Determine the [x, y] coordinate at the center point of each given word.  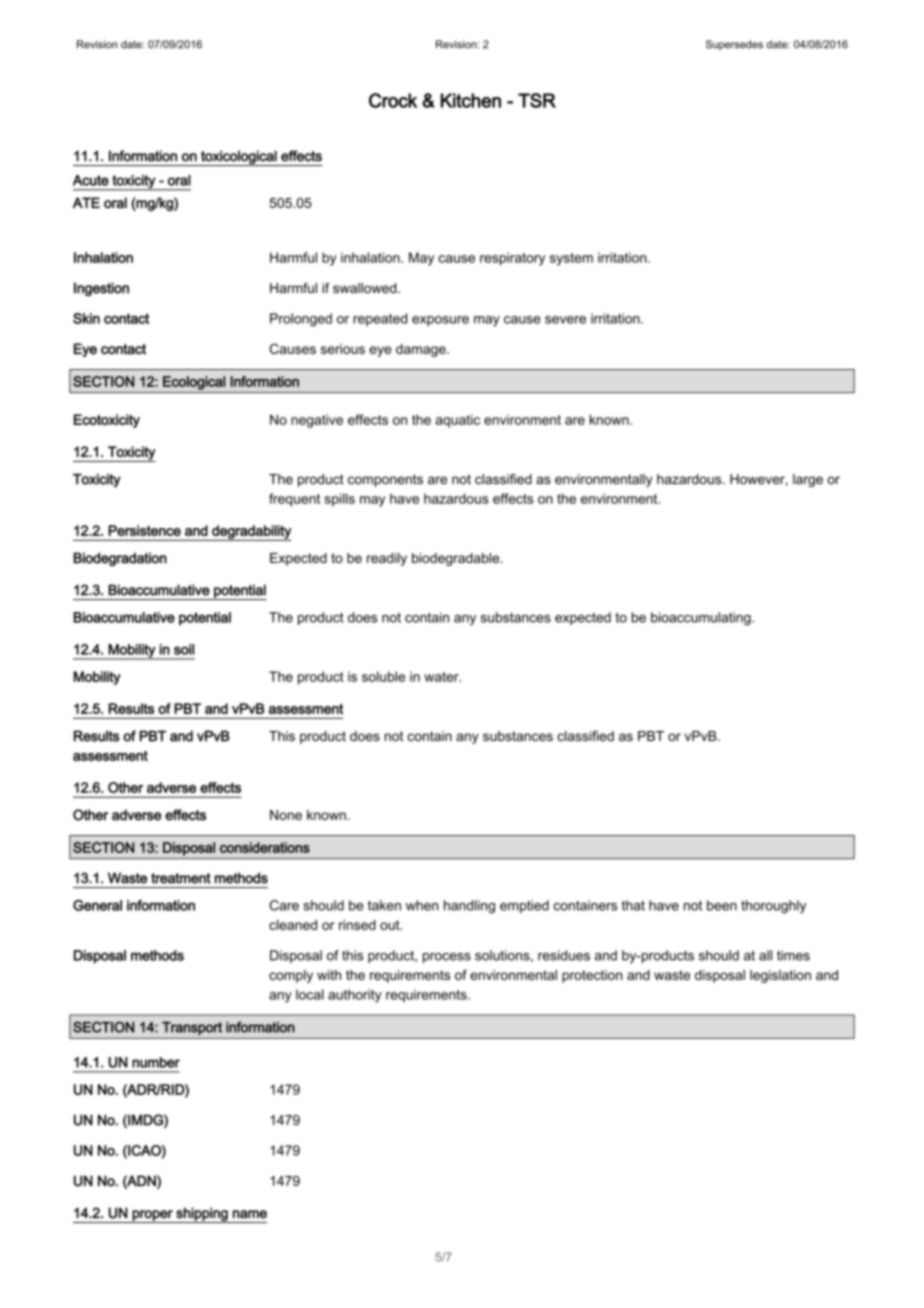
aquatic [457, 421]
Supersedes [734, 45]
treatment [181, 878]
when [422, 905]
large [808, 480]
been [722, 905]
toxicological [239, 158]
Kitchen [471, 100]
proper [152, 1216]
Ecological [194, 383]
